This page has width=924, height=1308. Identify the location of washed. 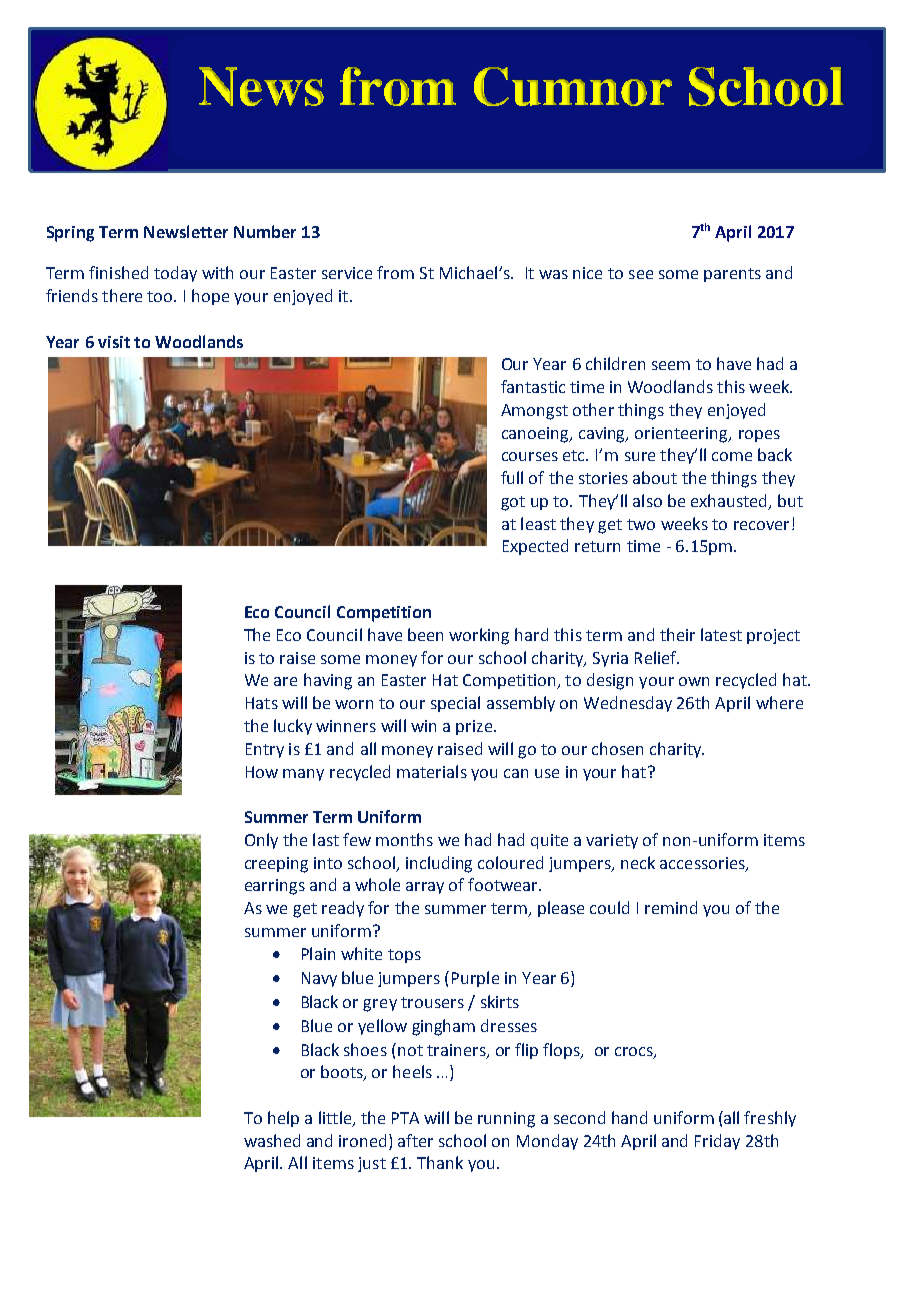
(272, 1140).
